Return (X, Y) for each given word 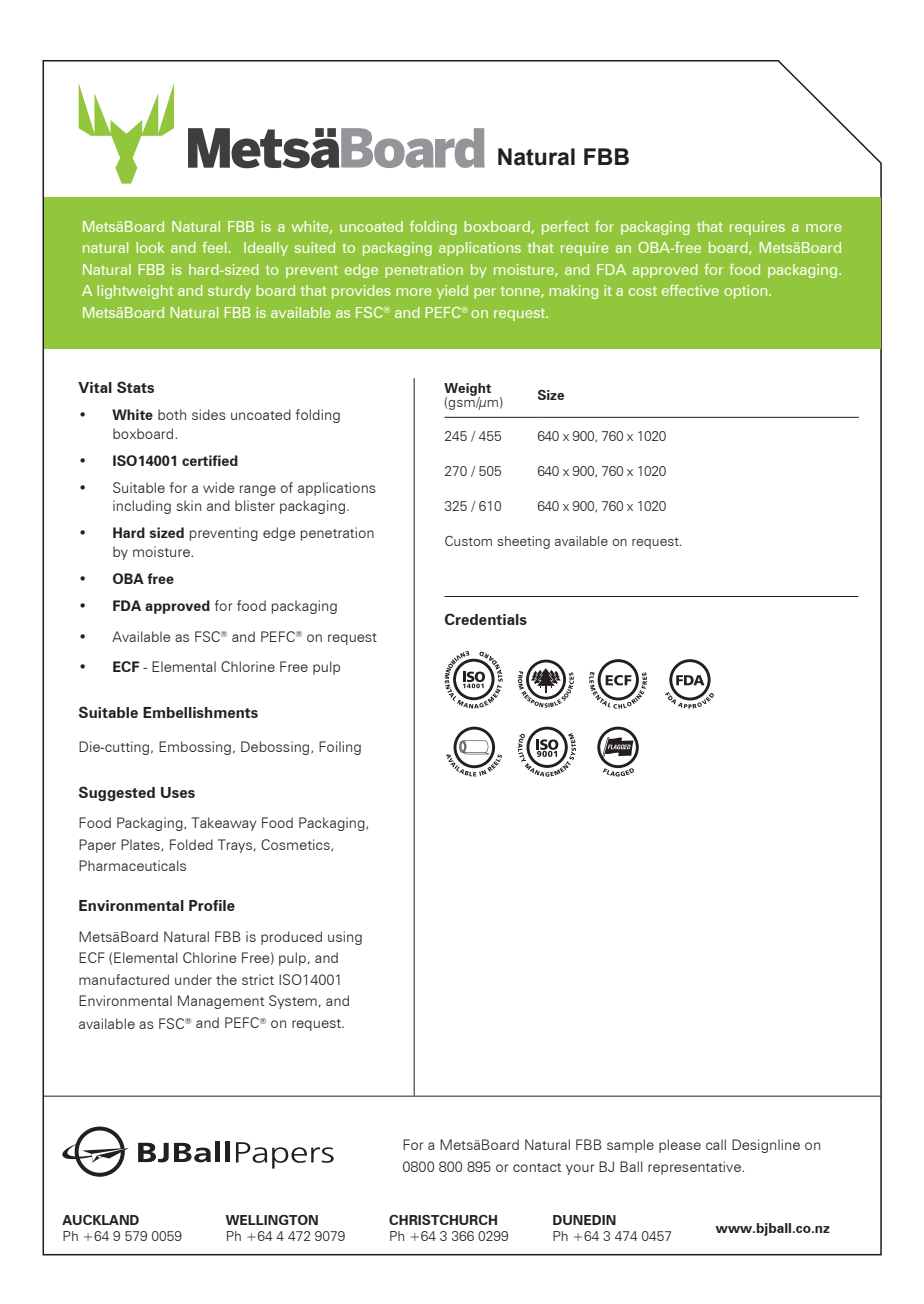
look (150, 247)
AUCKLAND (100, 1220)
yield (452, 292)
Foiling (340, 748)
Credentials (486, 619)
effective (690, 290)
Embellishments (200, 712)
